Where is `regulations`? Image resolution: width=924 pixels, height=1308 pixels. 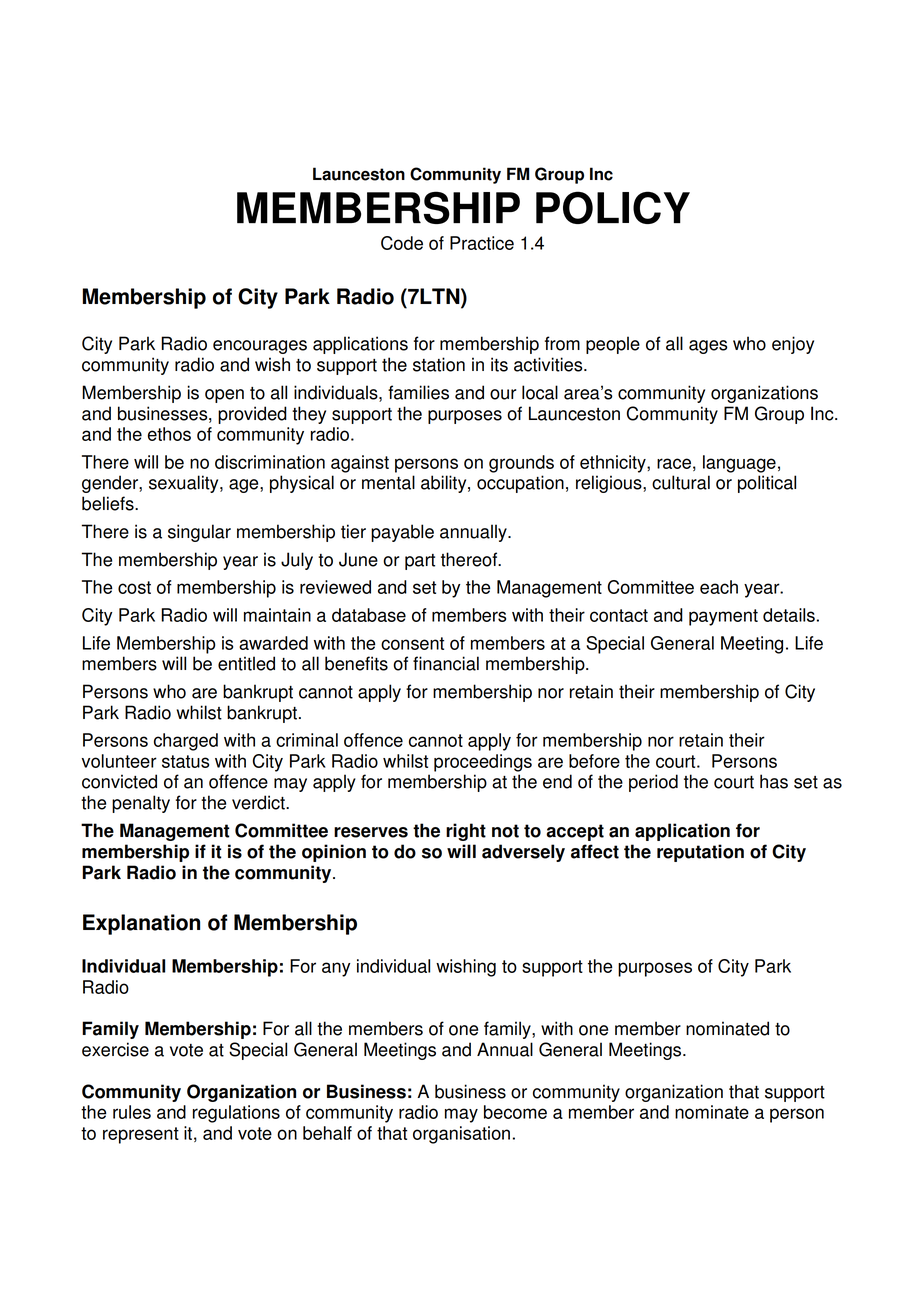 regulations is located at coordinates (236, 1114).
